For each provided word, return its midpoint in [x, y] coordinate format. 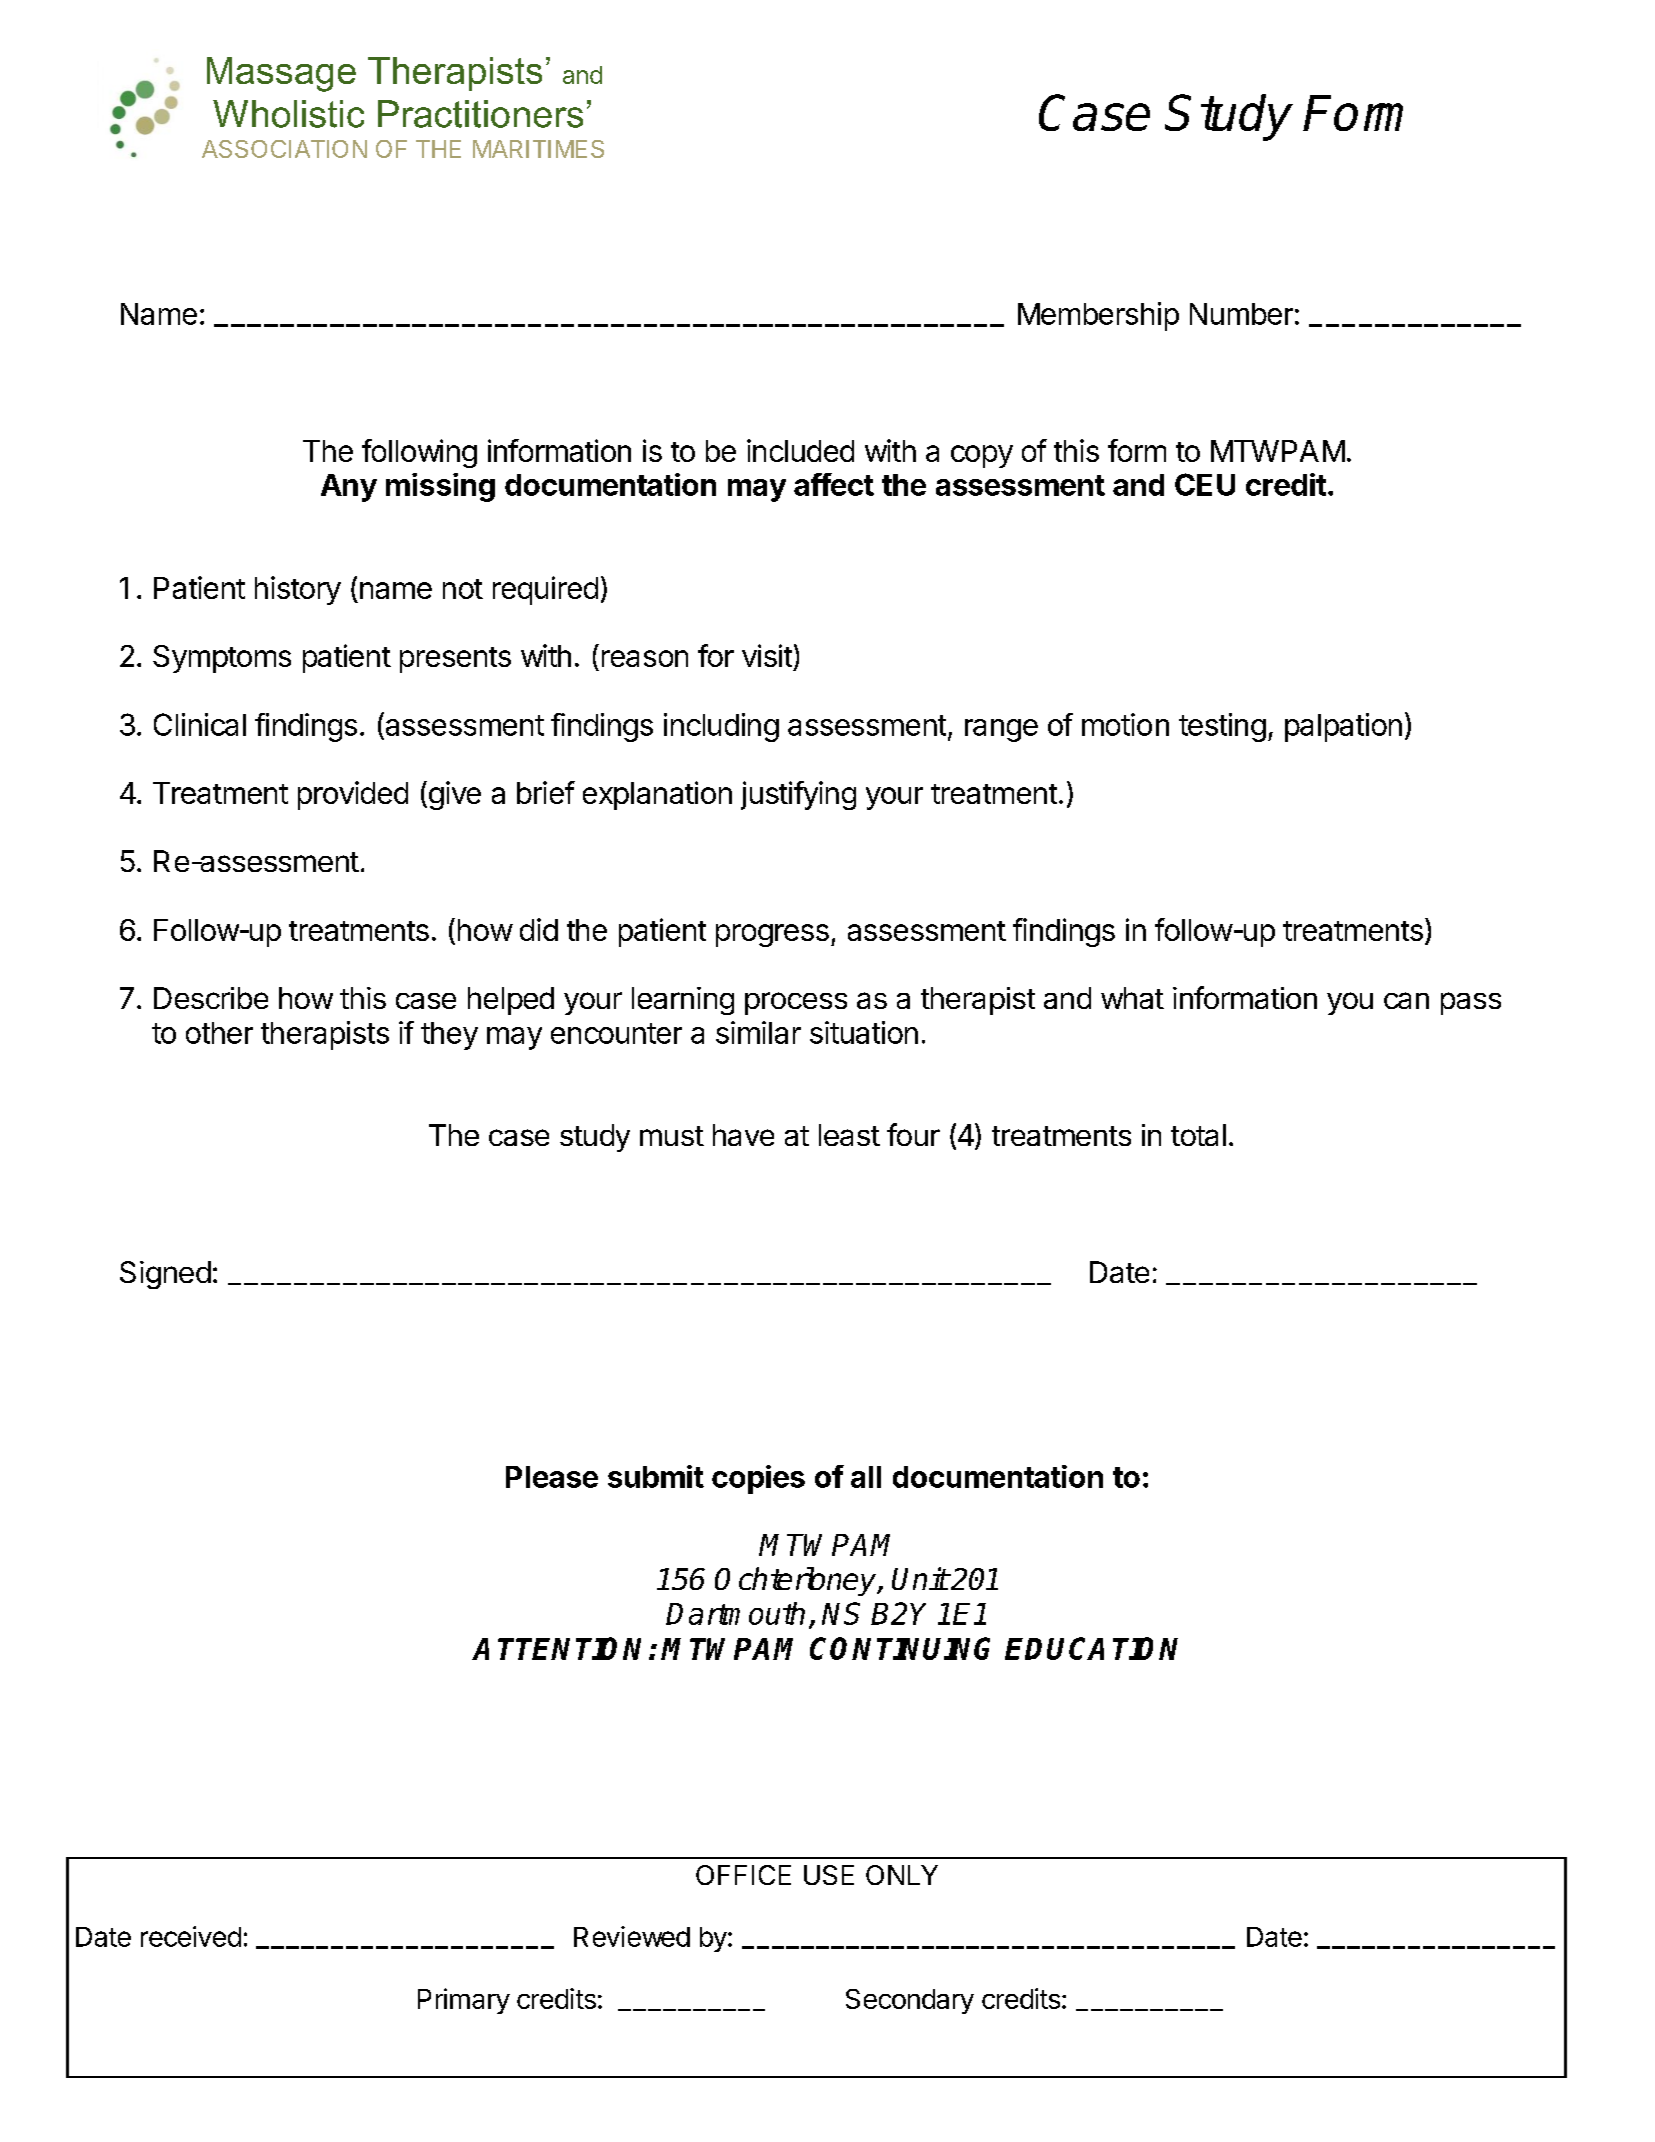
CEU [1205, 484]
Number [1241, 314]
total [1198, 1135]
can [1406, 1000]
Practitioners [480, 114]
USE [829, 1875]
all [866, 1477]
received [191, 1936]
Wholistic [288, 114]
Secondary [910, 2001]
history [298, 590]
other [219, 1033]
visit [767, 655]
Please [552, 1477]
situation [864, 1032]
